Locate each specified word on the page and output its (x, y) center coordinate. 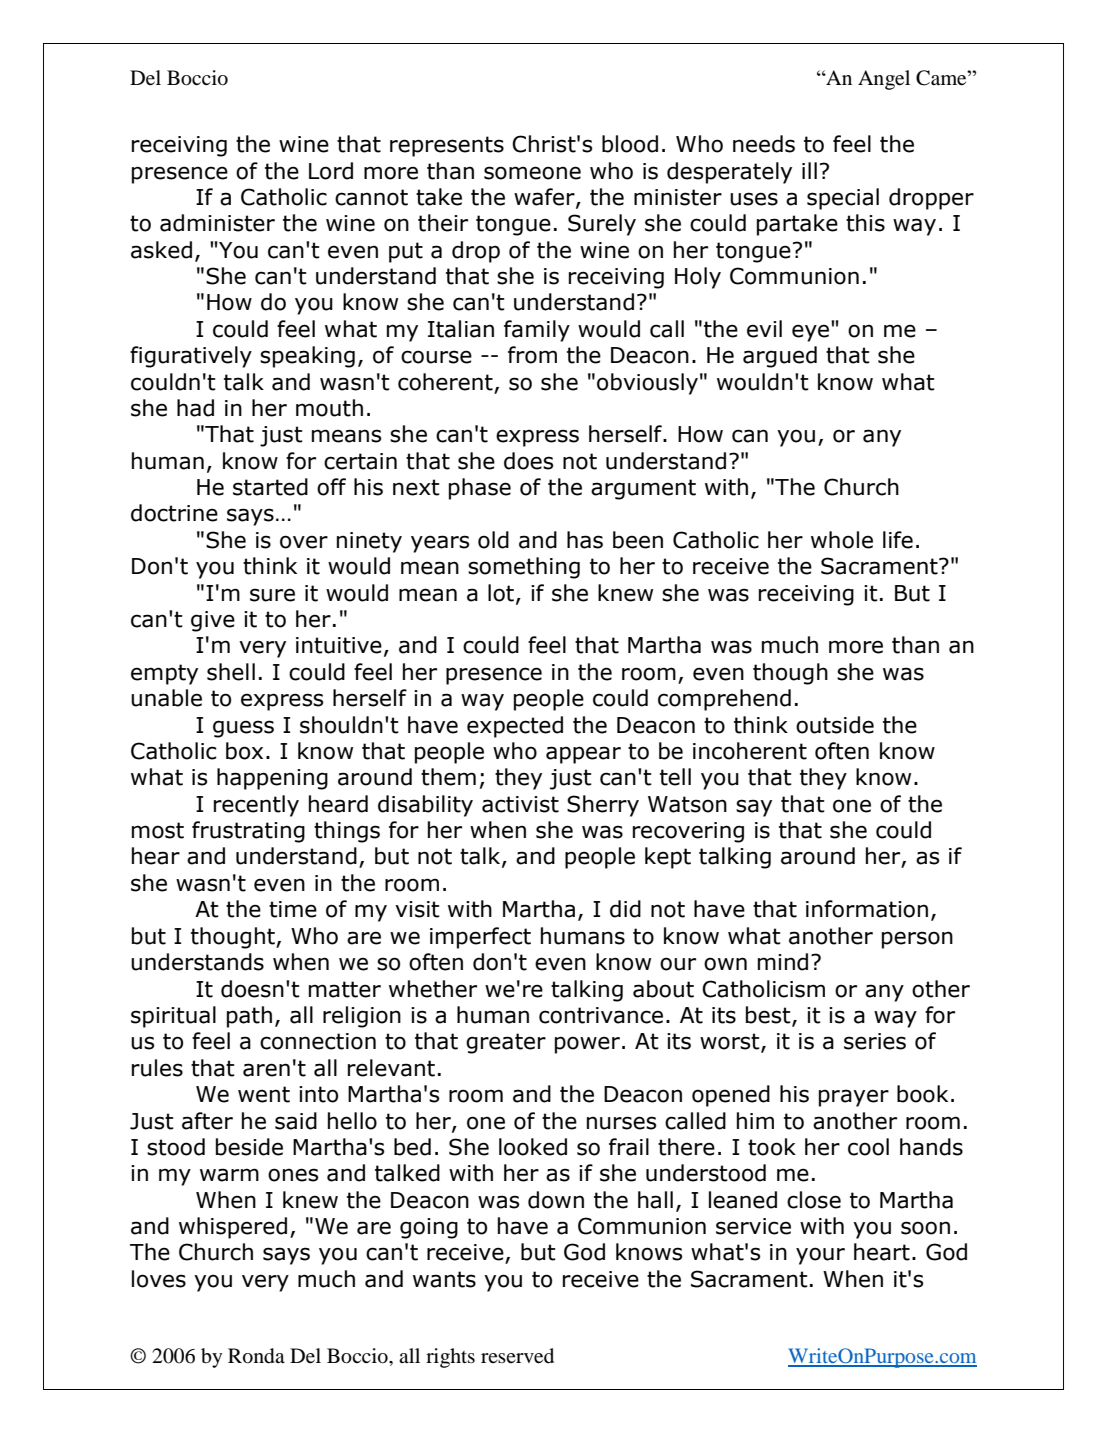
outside (835, 725)
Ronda (256, 1356)
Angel (884, 80)
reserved (517, 1356)
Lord (331, 171)
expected (515, 727)
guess (243, 729)
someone (532, 173)
